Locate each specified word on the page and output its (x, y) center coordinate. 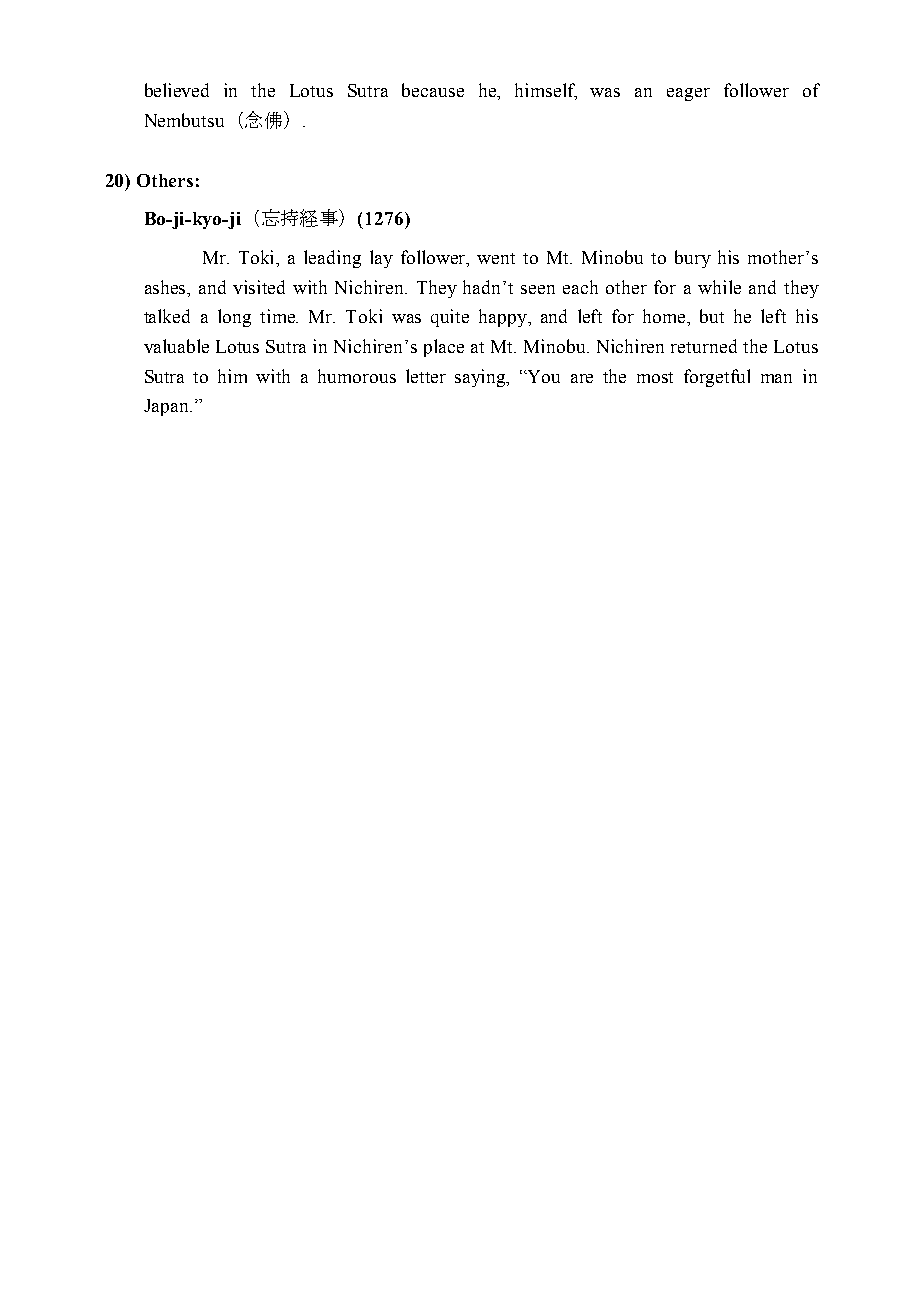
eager (688, 94)
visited (259, 287)
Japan (168, 407)
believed (177, 90)
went (496, 258)
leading (332, 259)
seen (538, 289)
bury (693, 259)
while (719, 287)
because (433, 90)
